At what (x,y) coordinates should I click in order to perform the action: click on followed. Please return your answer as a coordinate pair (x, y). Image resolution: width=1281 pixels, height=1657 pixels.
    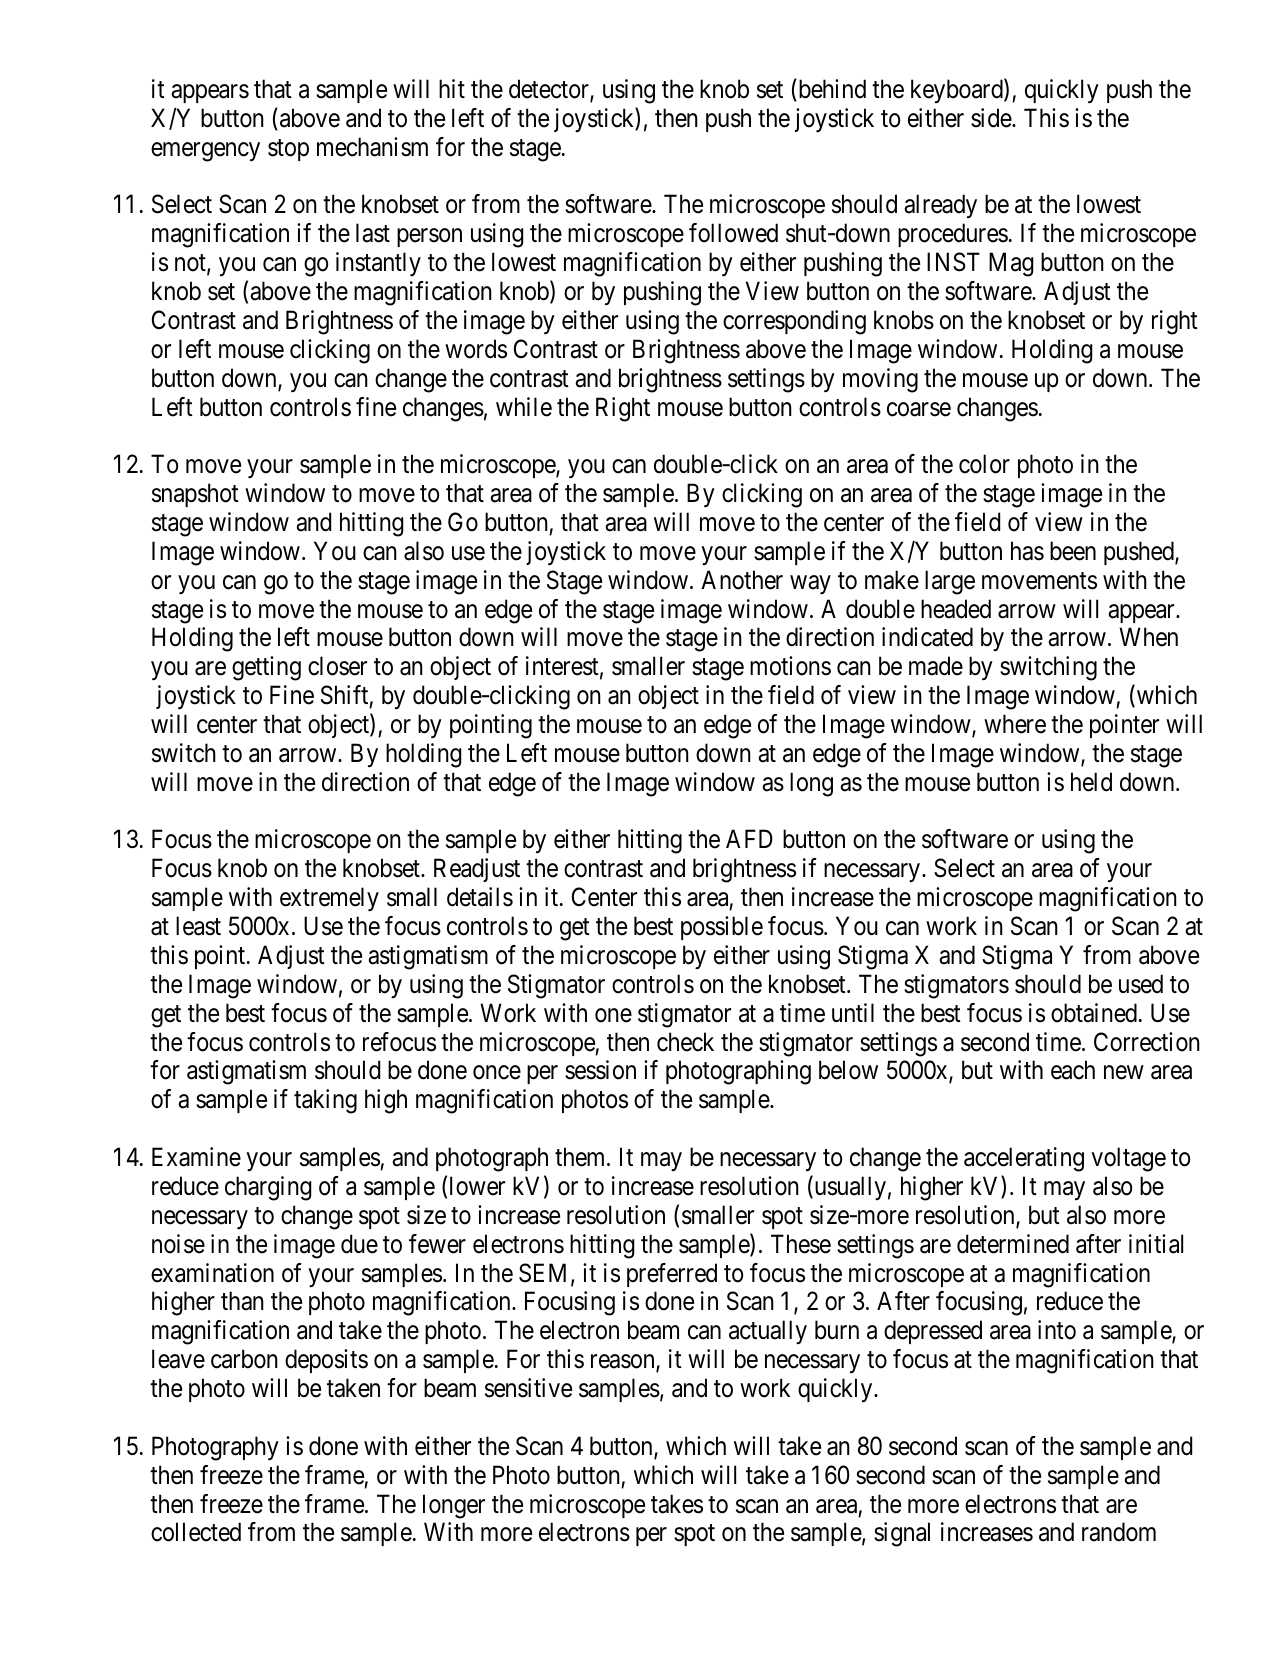
    Looking at the image, I should click on (733, 233).
